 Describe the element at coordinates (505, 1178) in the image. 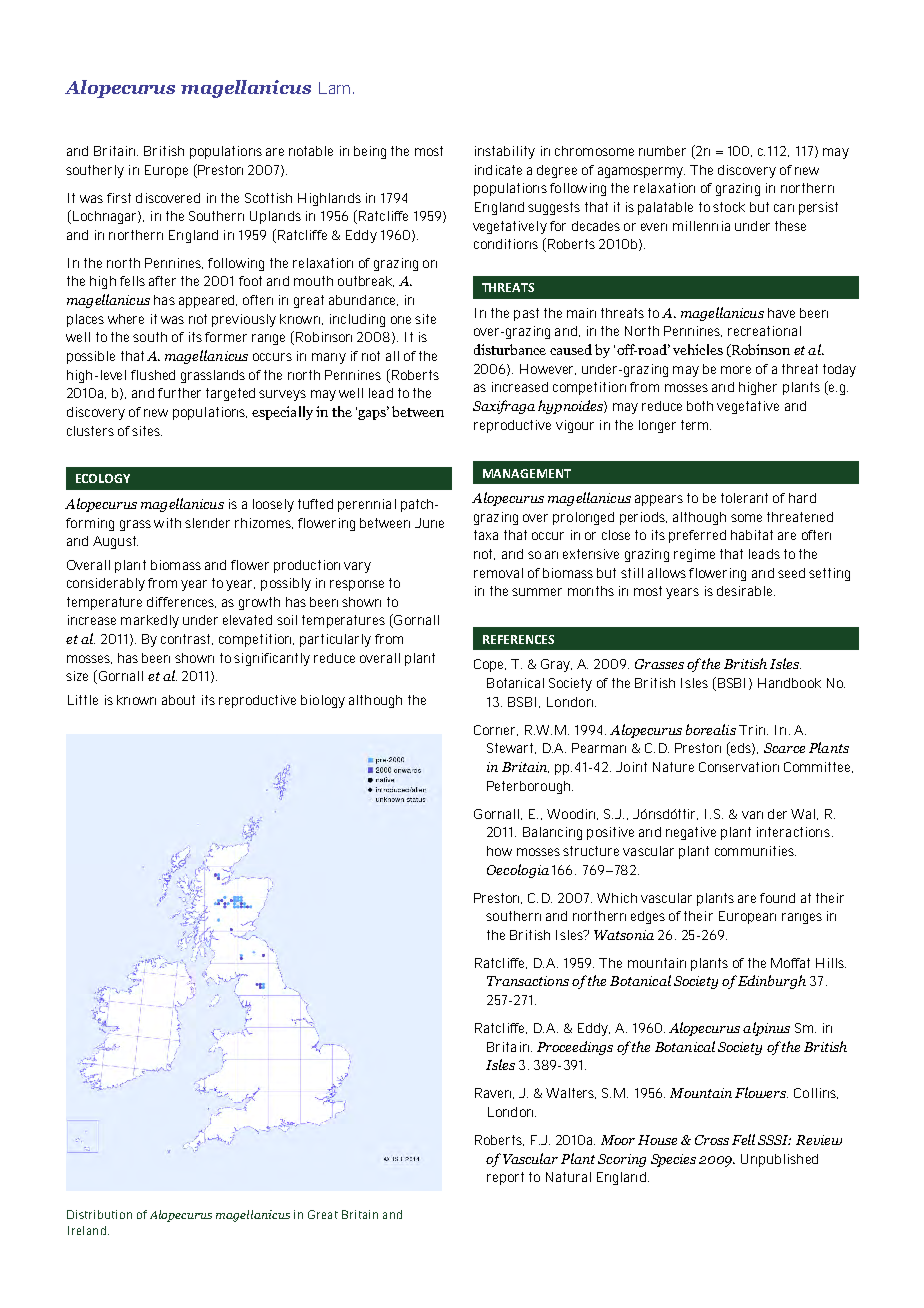

I see `report` at that location.
